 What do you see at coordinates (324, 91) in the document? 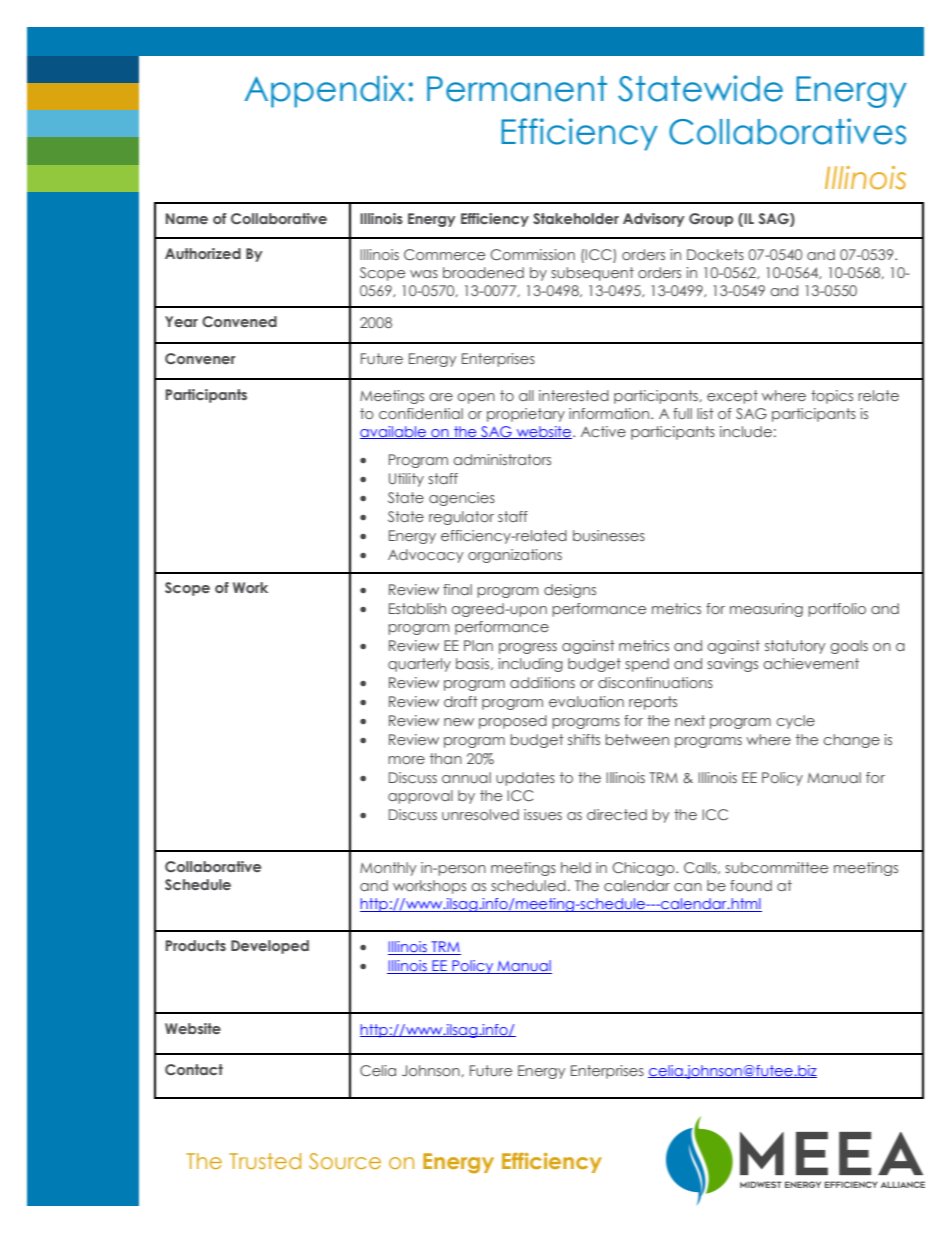
I see `Appendix` at bounding box center [324, 91].
